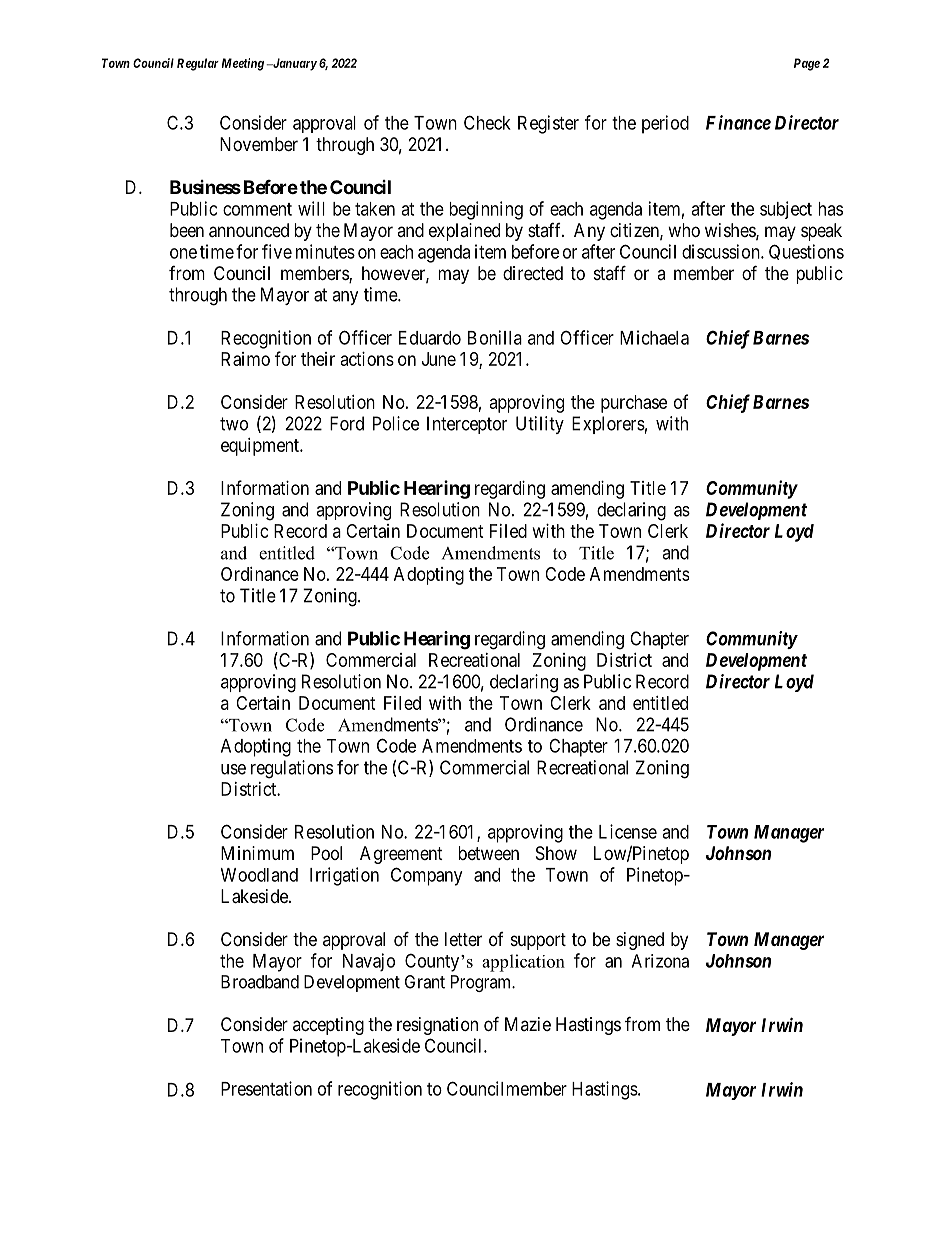 The image size is (952, 1233). I want to click on two, so click(234, 424).
